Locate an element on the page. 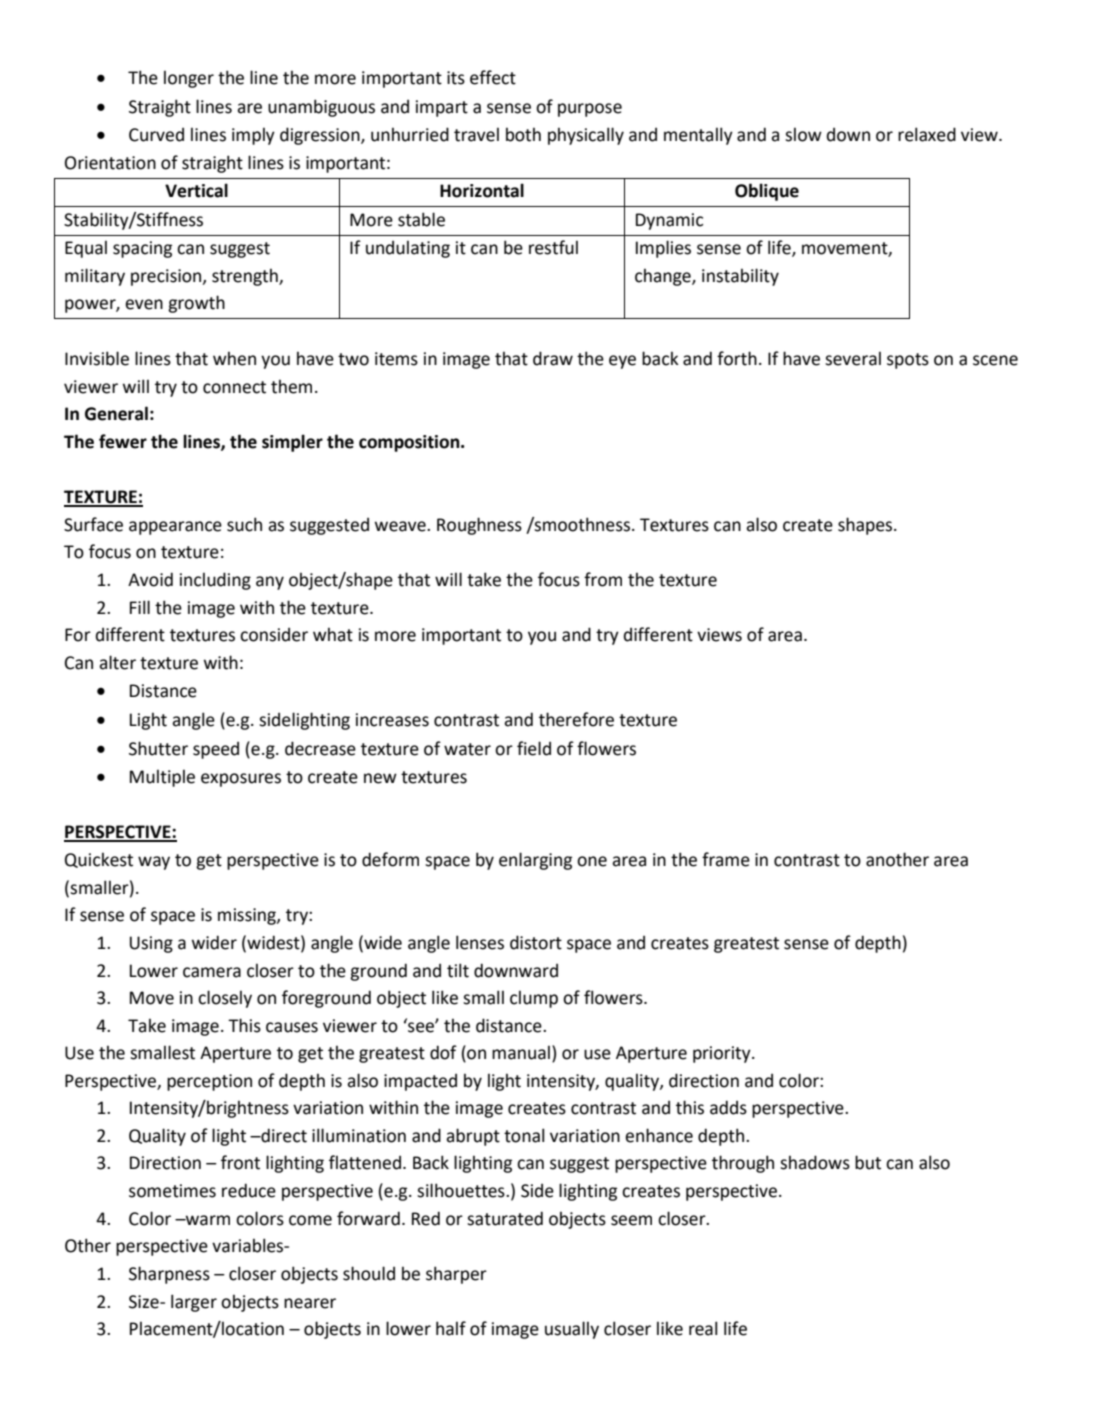  missing is located at coordinates (248, 916).
